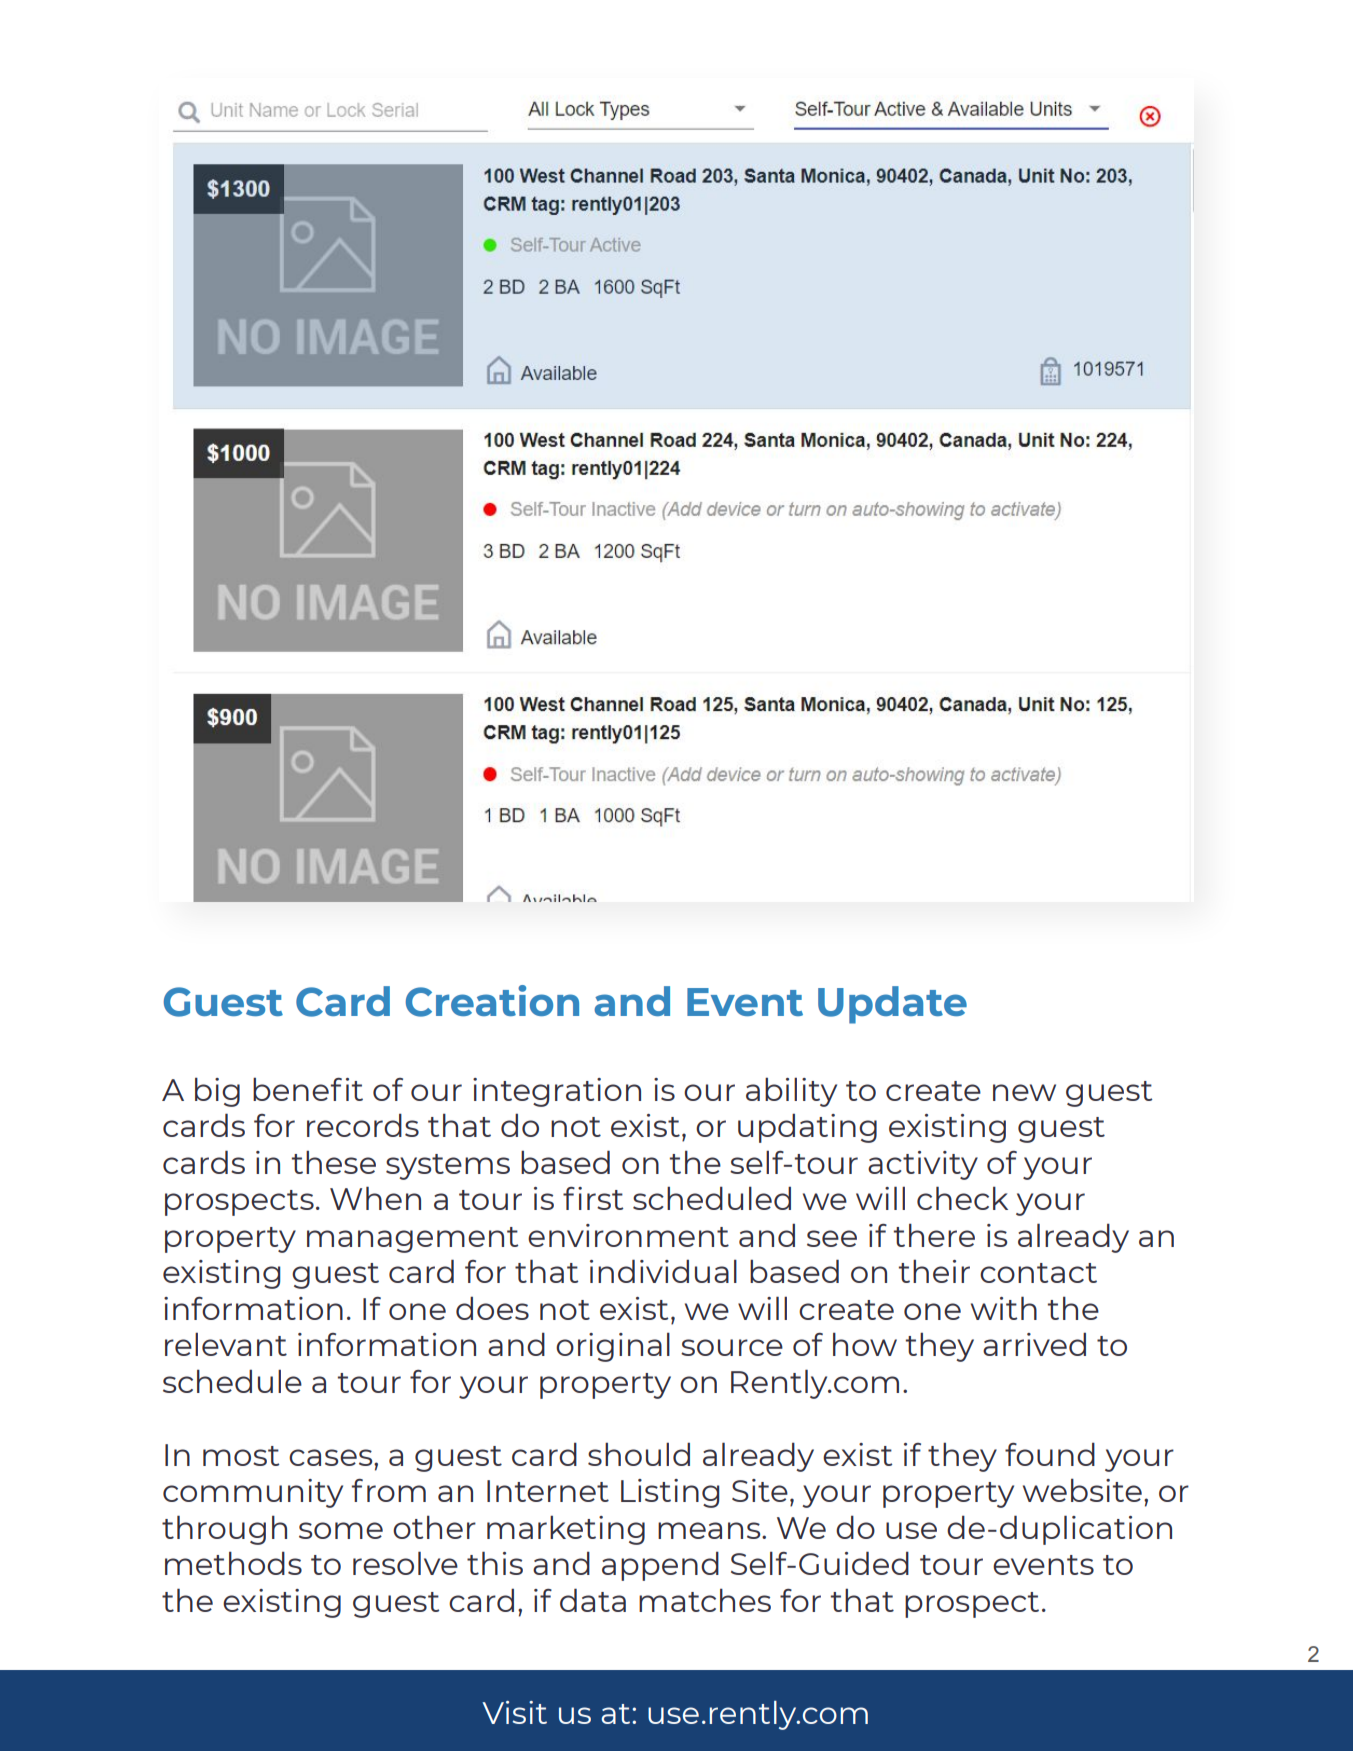 The image size is (1353, 1751). I want to click on integration, so click(557, 1092).
